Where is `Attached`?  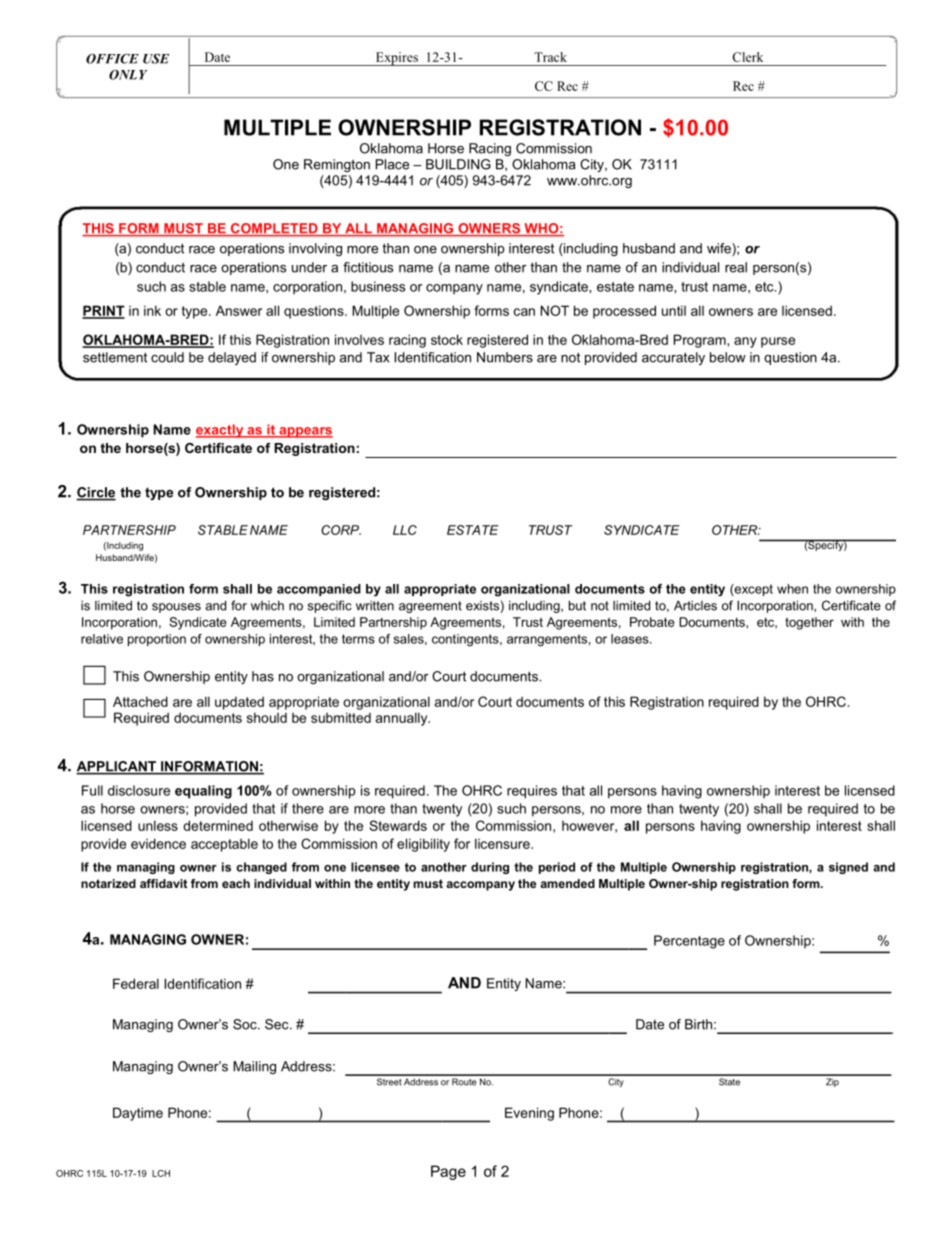
Attached is located at coordinates (140, 701).
